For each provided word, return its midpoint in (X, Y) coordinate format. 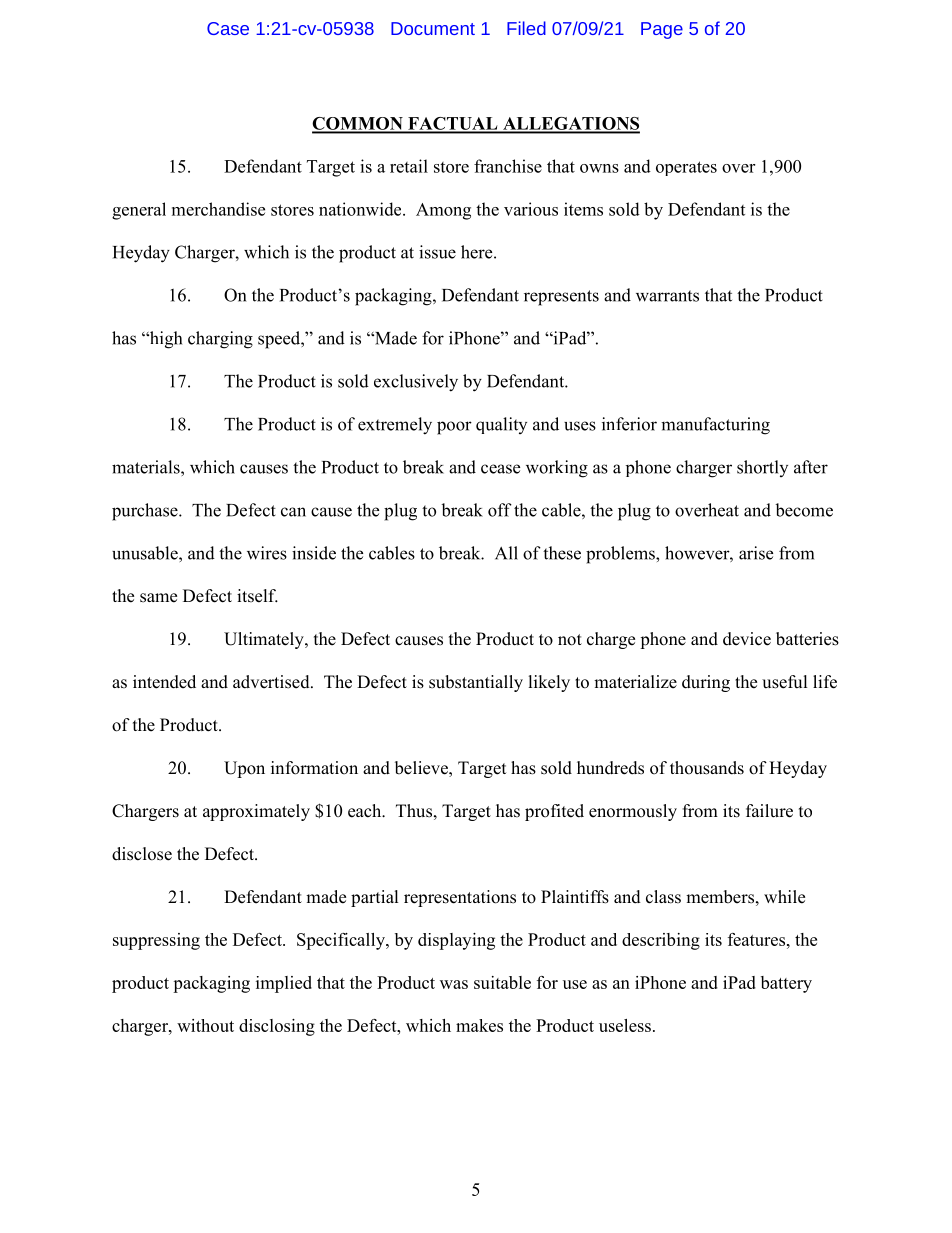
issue (437, 252)
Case (228, 28)
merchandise (218, 209)
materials (147, 467)
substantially (476, 683)
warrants (667, 296)
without (205, 1025)
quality (501, 425)
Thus (414, 811)
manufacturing (715, 426)
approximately (256, 812)
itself (257, 596)
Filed (526, 28)
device (747, 639)
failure (769, 811)
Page (662, 30)
